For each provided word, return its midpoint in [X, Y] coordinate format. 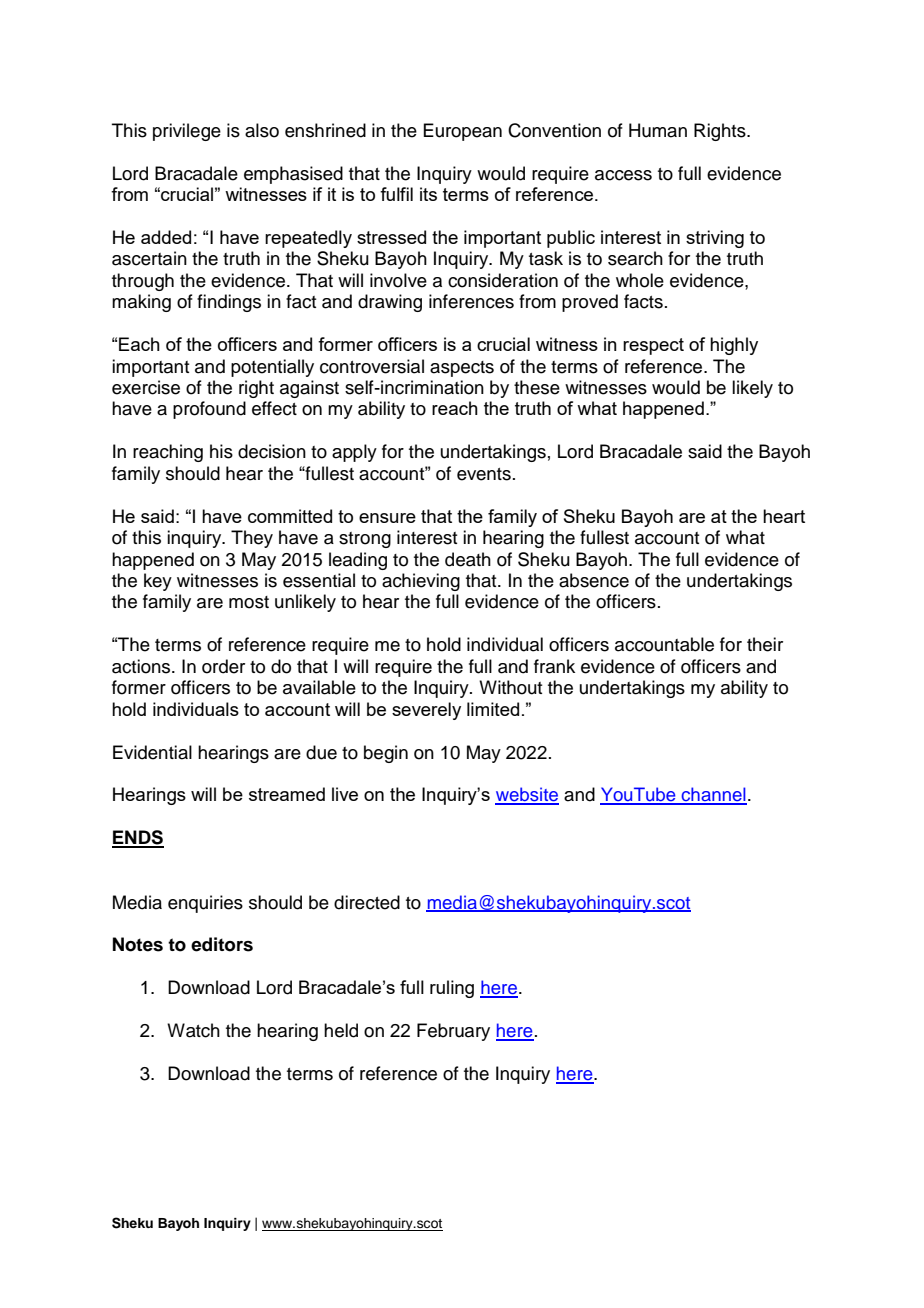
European [462, 132]
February [453, 1032]
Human [658, 130]
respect [653, 346]
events [484, 474]
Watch [193, 1030]
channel [713, 795]
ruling [452, 989]
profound [209, 410]
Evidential [152, 752]
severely [426, 711]
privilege [187, 132]
